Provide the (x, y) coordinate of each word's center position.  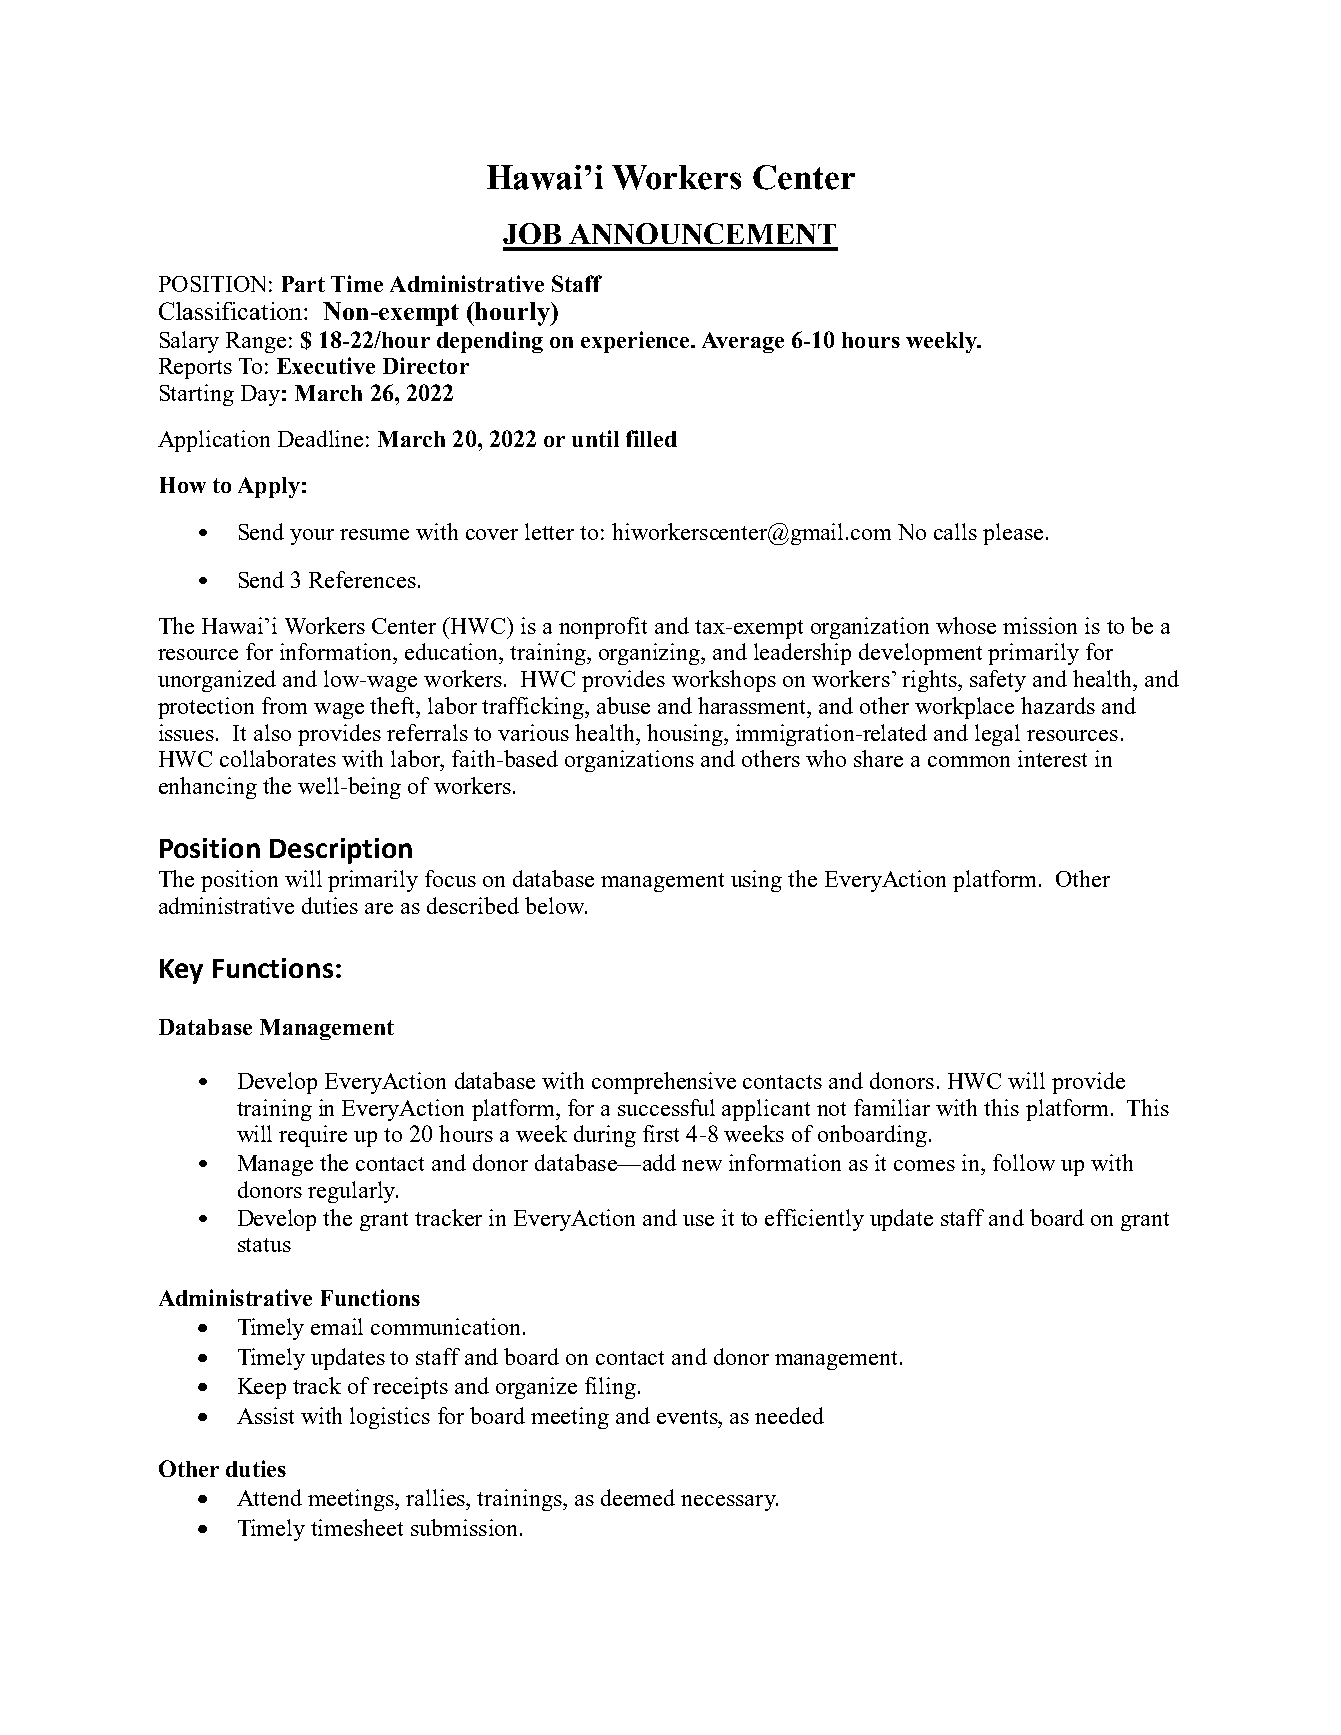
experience (636, 342)
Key (181, 971)
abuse (623, 705)
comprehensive (664, 1083)
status (264, 1245)
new (702, 1165)
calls (955, 531)
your (312, 537)
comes (924, 1165)
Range (256, 342)
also (272, 732)
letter (549, 531)
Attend (269, 1497)
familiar (892, 1107)
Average (743, 342)
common (969, 761)
